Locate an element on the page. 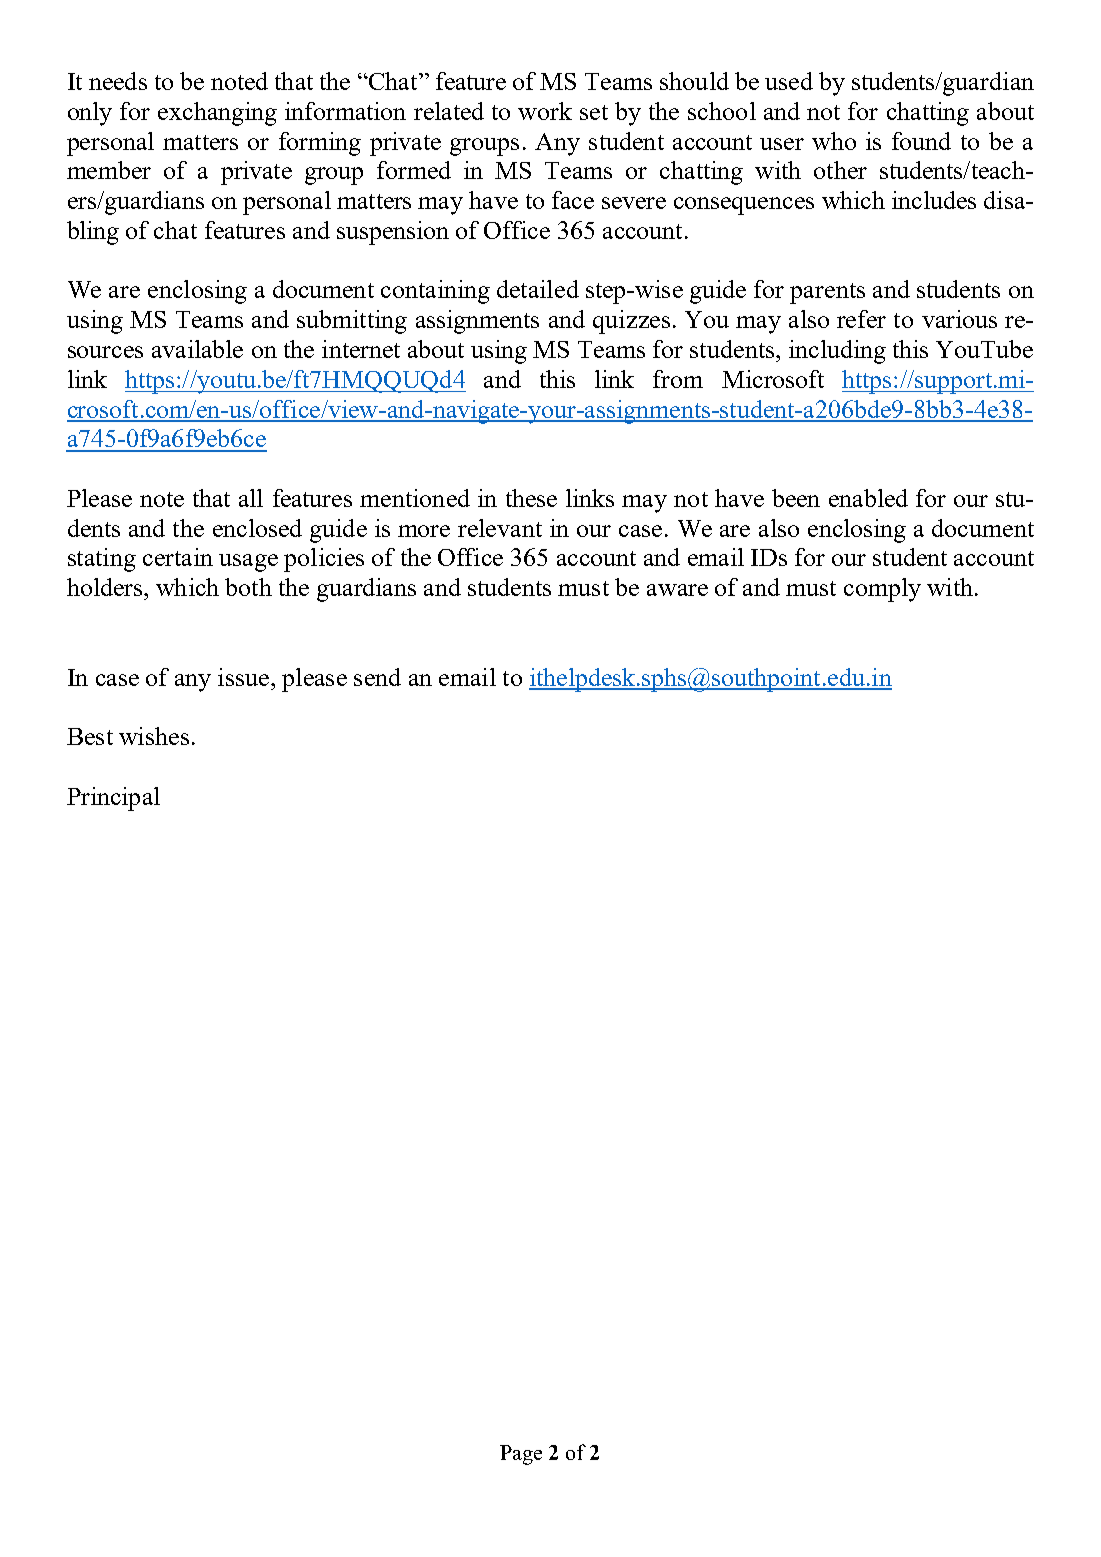 Image resolution: width=1101 pixels, height=1557 pixels. Page is located at coordinates (521, 1455).
